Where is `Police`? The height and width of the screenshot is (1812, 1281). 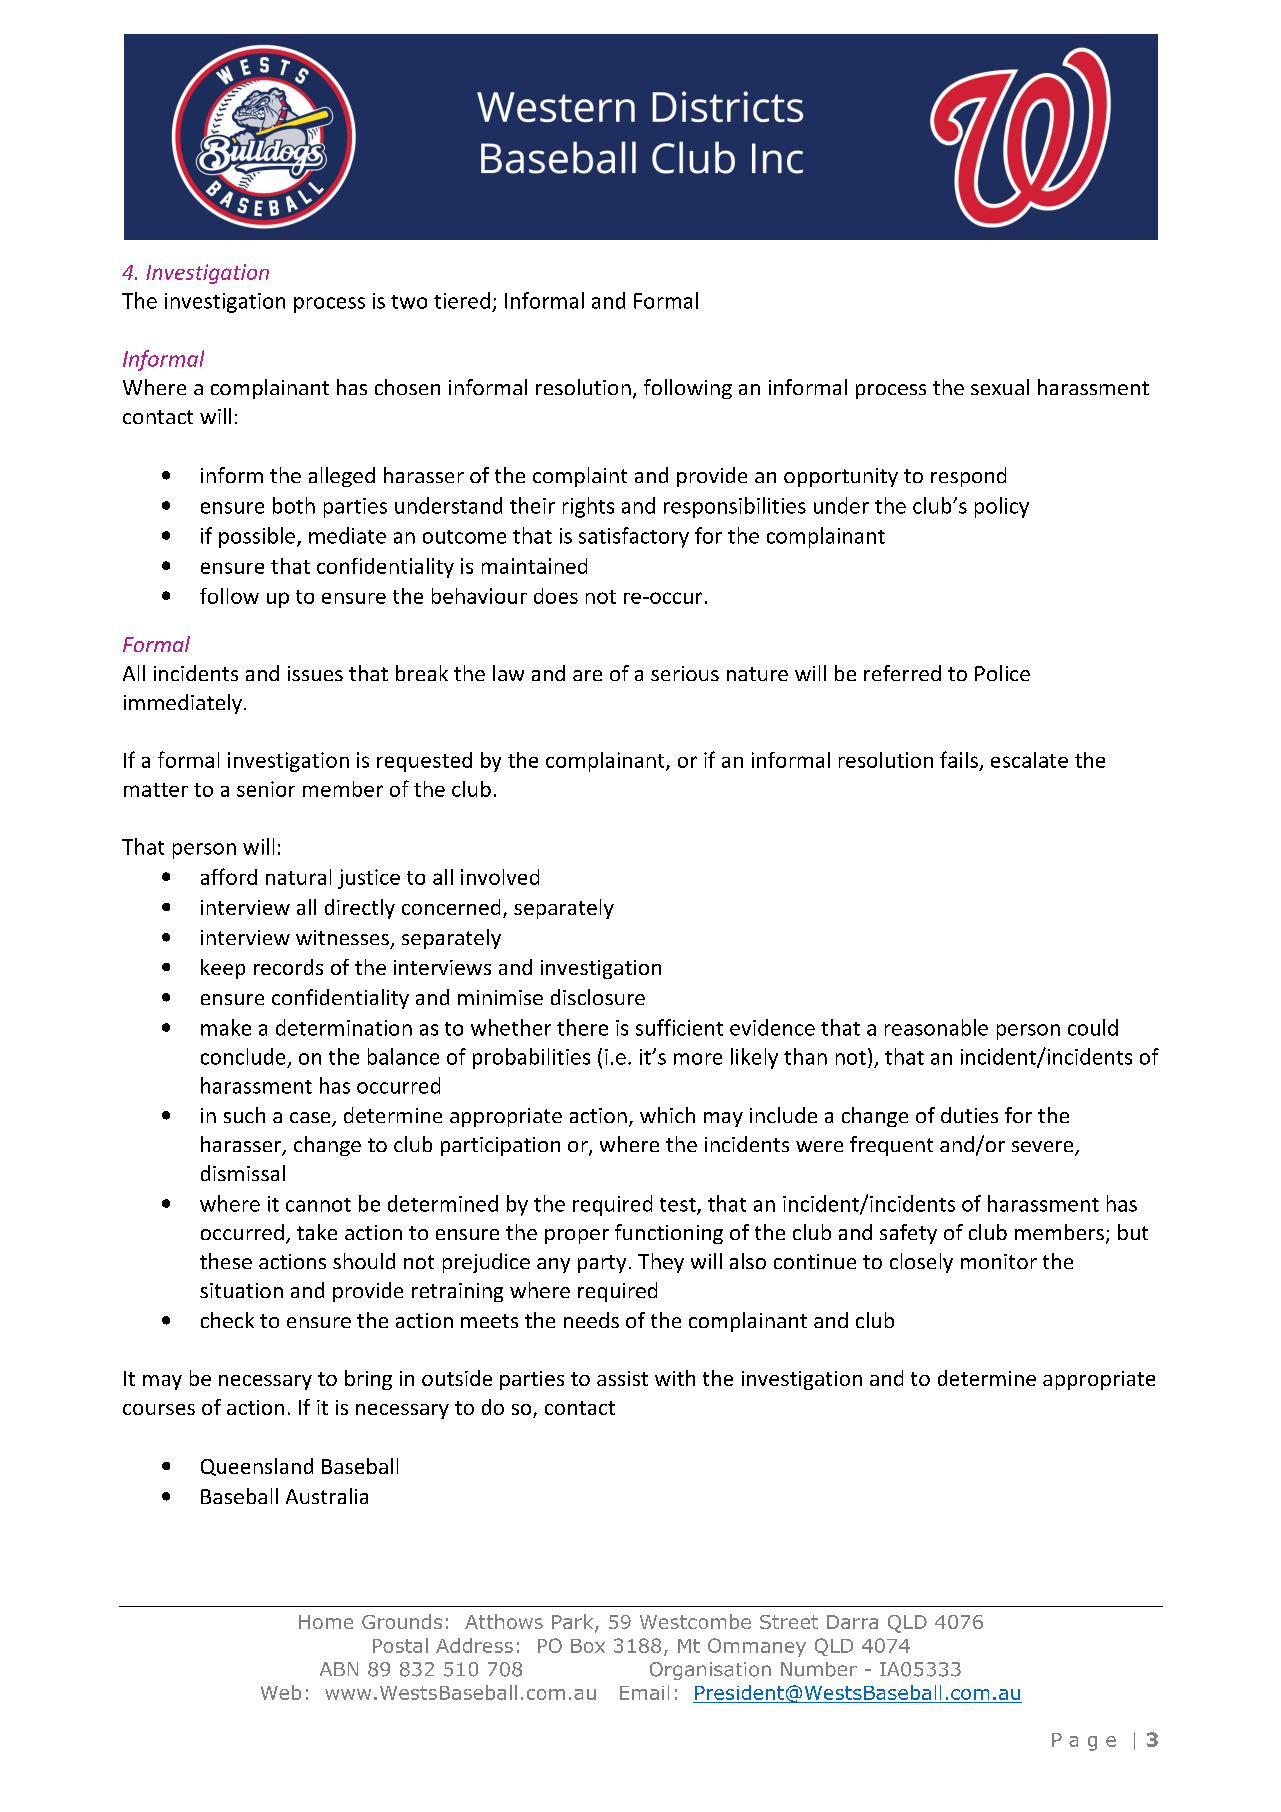
Police is located at coordinates (1002, 673).
